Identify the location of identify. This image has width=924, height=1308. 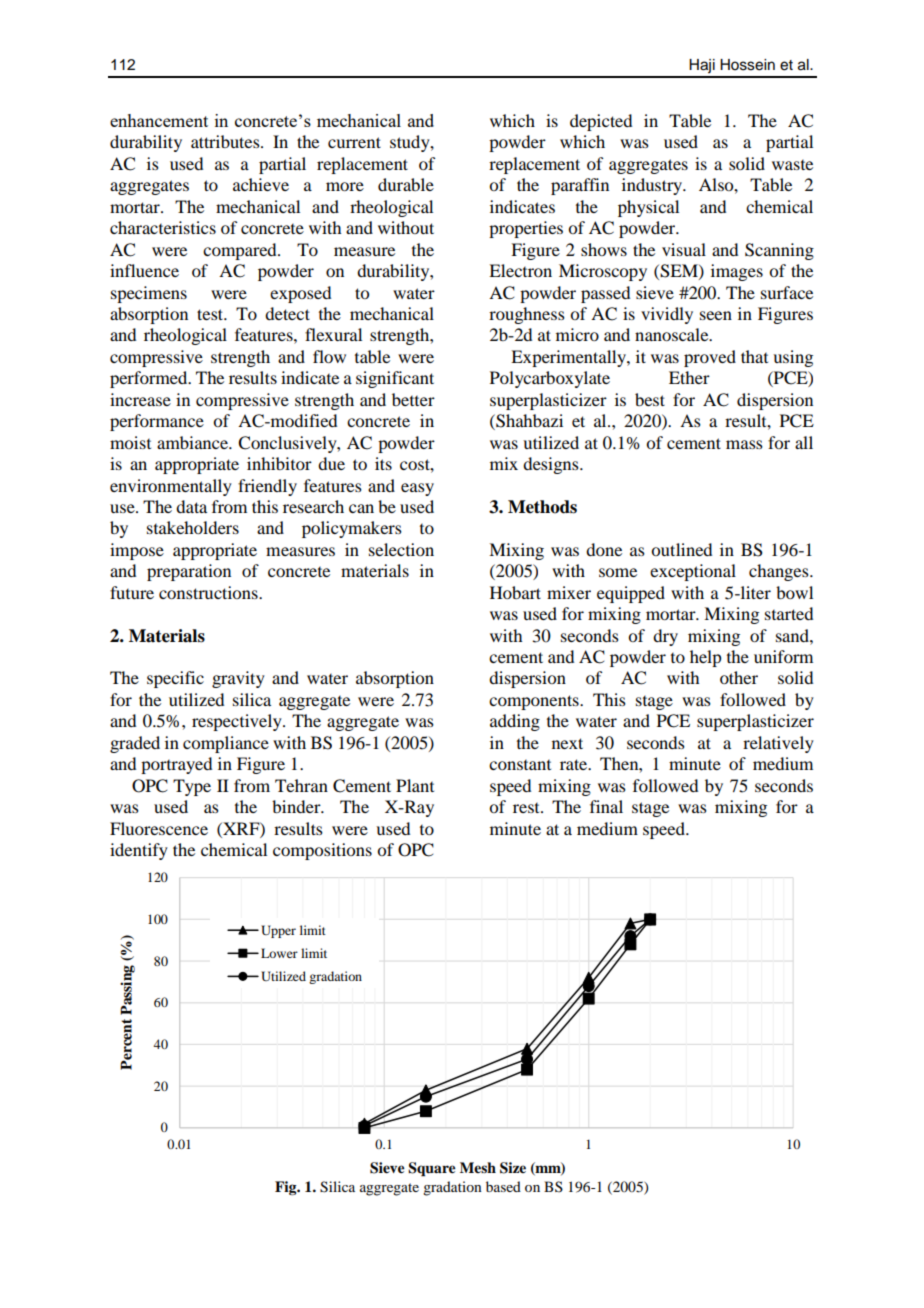
(139, 851).
